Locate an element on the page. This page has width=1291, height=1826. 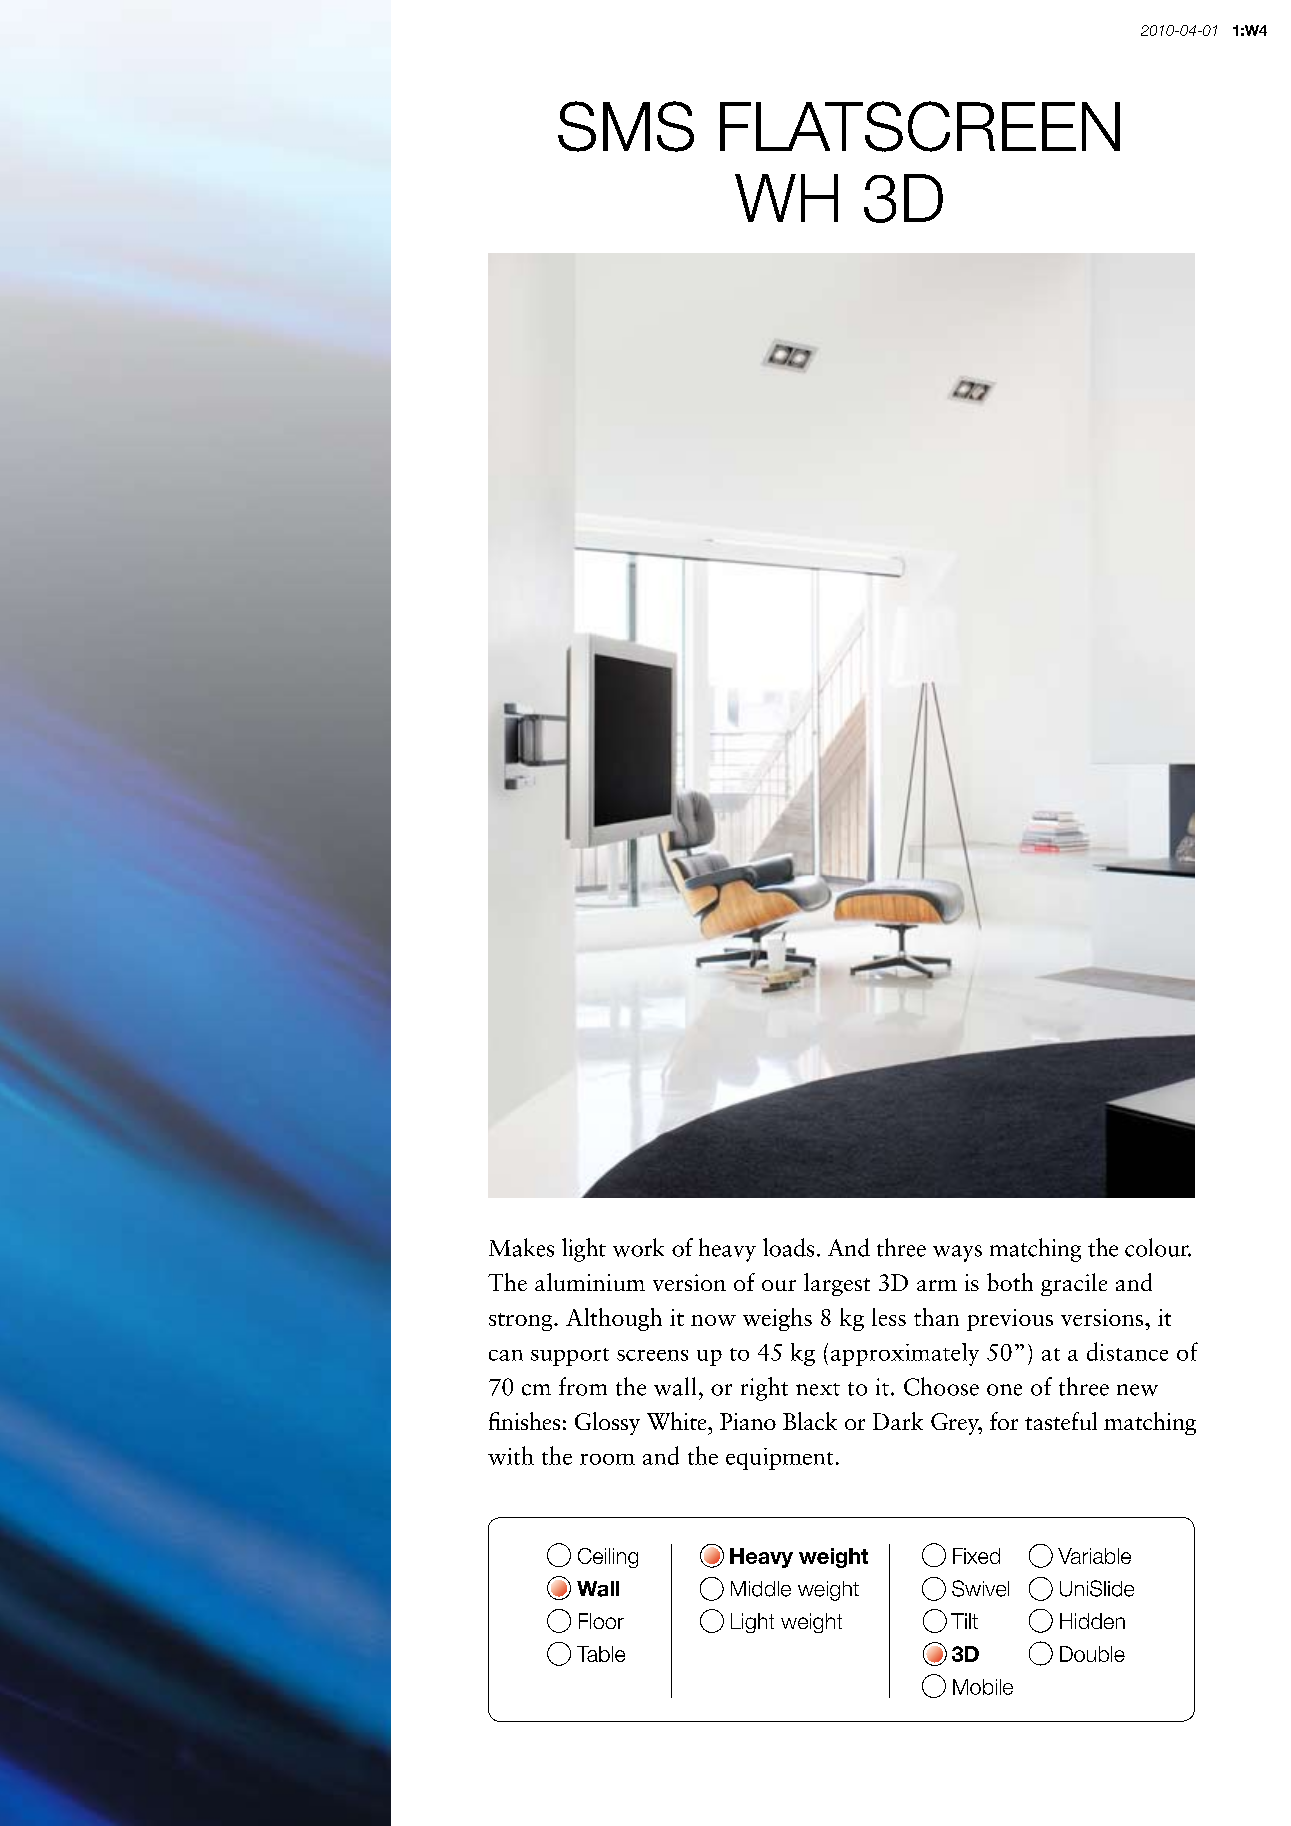
FLATSCREEN is located at coordinates (920, 126).
